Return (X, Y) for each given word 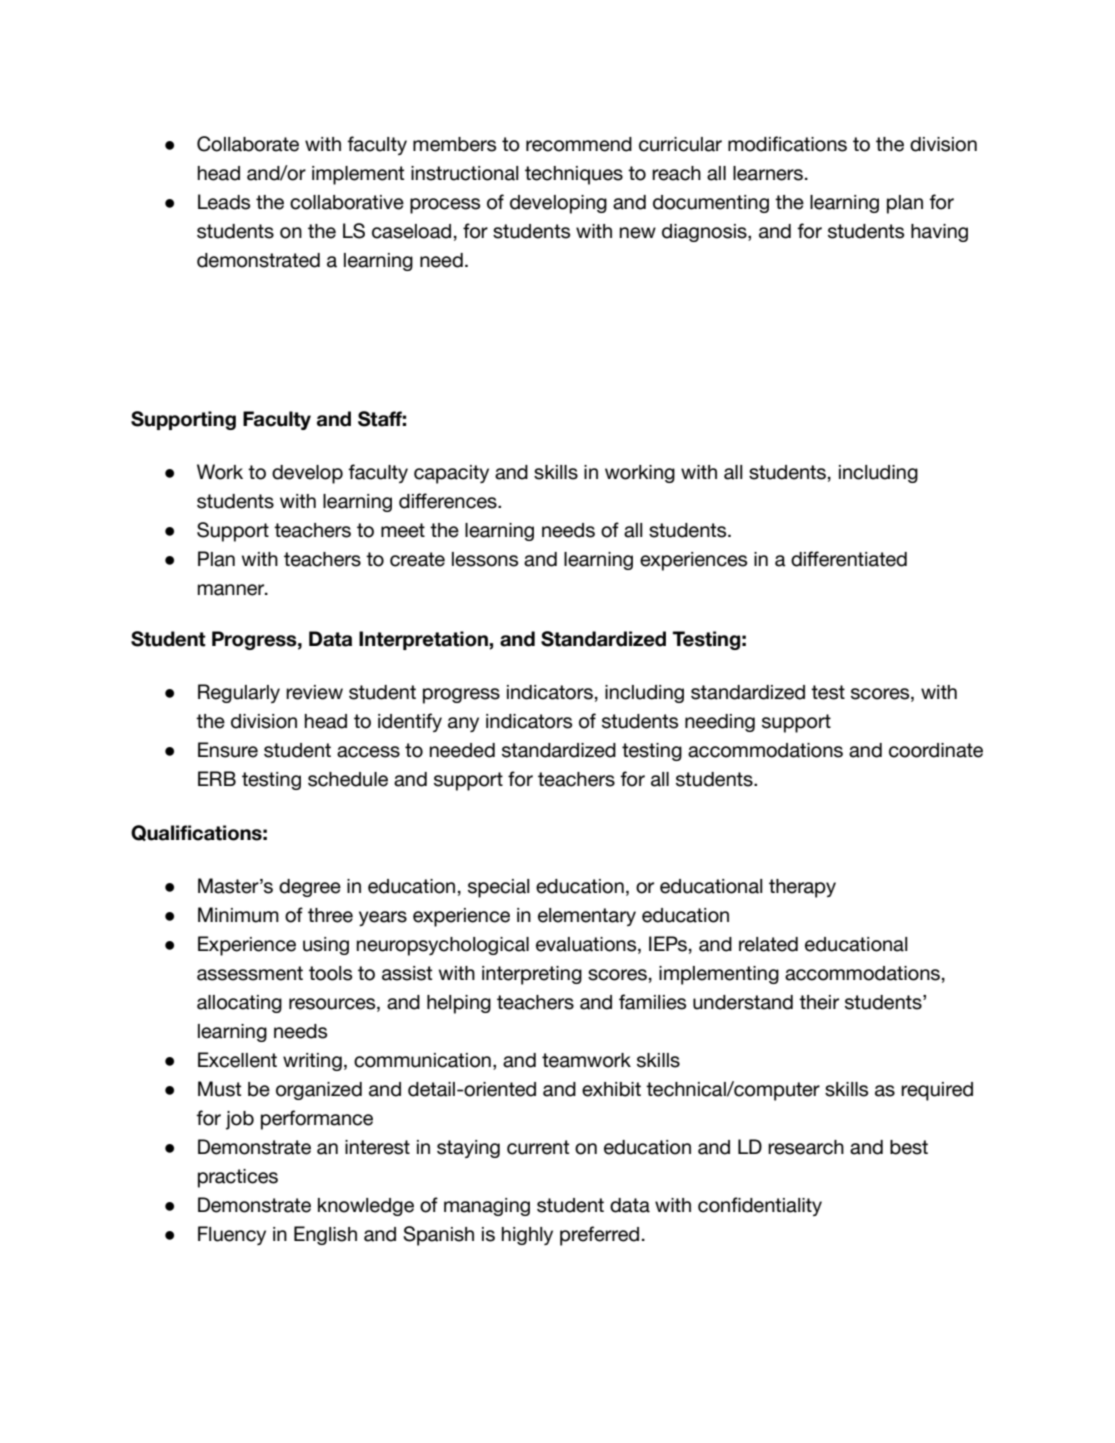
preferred (599, 1236)
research (806, 1147)
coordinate (936, 750)
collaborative (347, 202)
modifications (787, 144)
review (314, 692)
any (463, 724)
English (325, 1235)
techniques (574, 175)
